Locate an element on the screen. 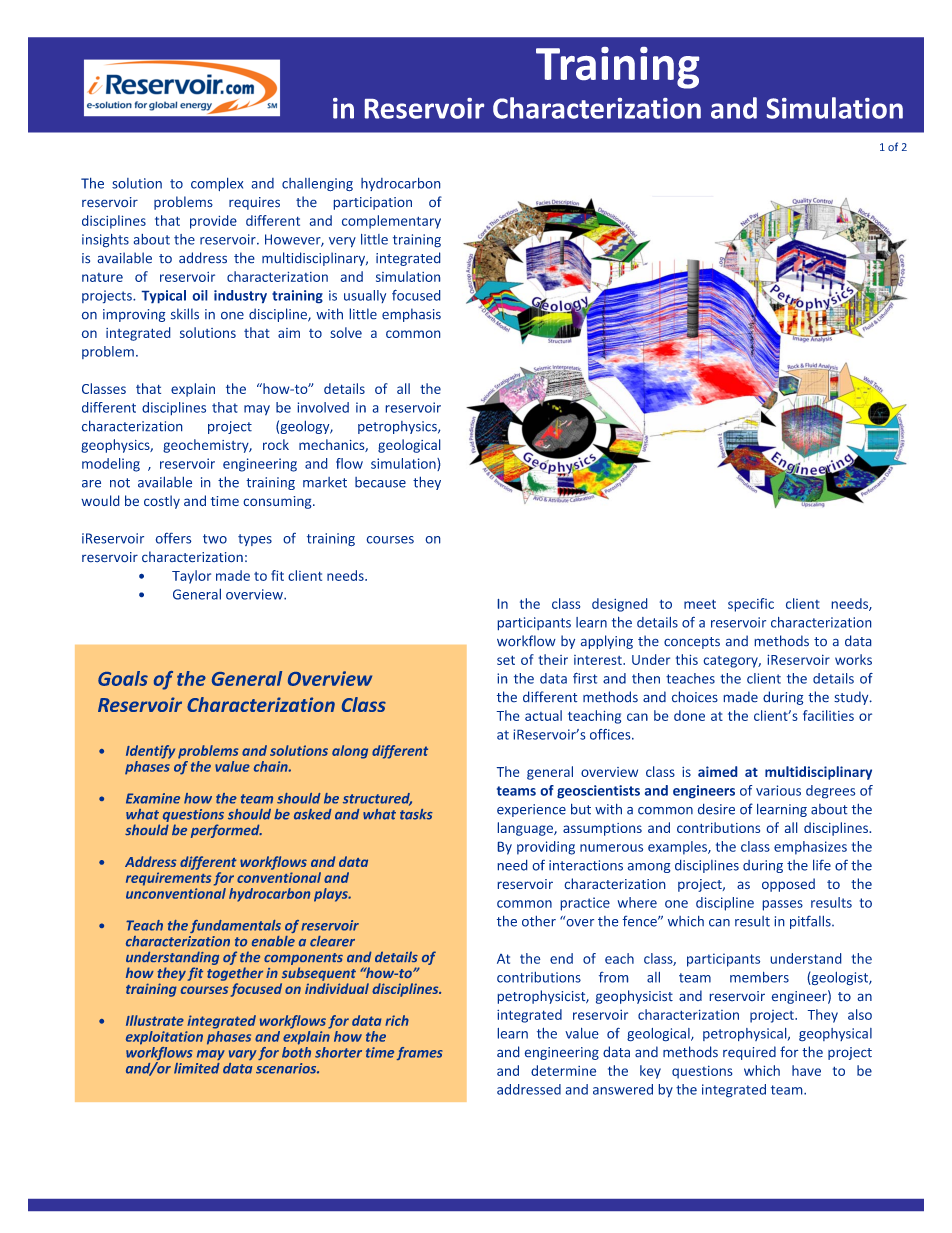 This screenshot has width=952, height=1233. limited is located at coordinates (197, 1068).
